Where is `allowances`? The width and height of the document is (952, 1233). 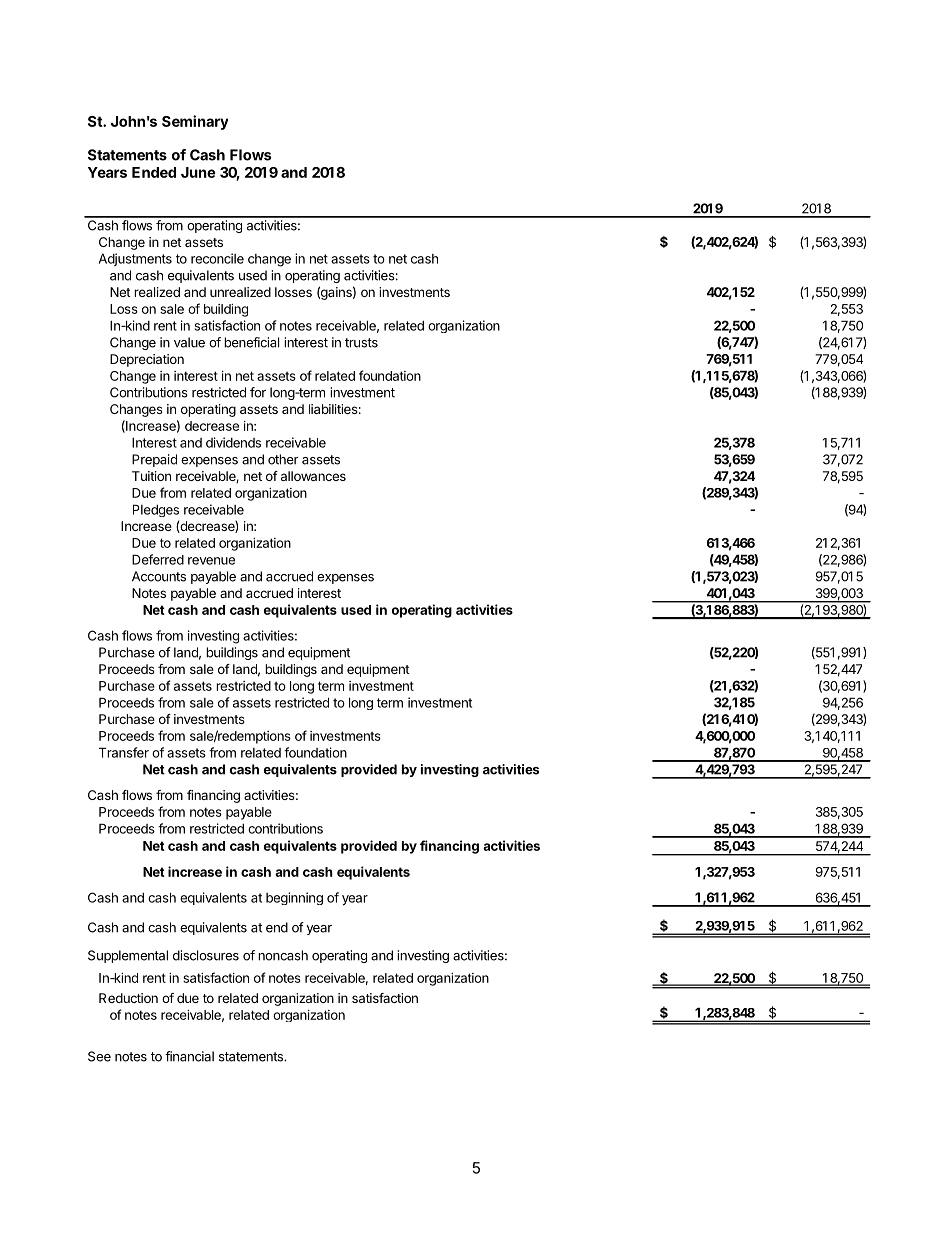
allowances is located at coordinates (313, 476).
